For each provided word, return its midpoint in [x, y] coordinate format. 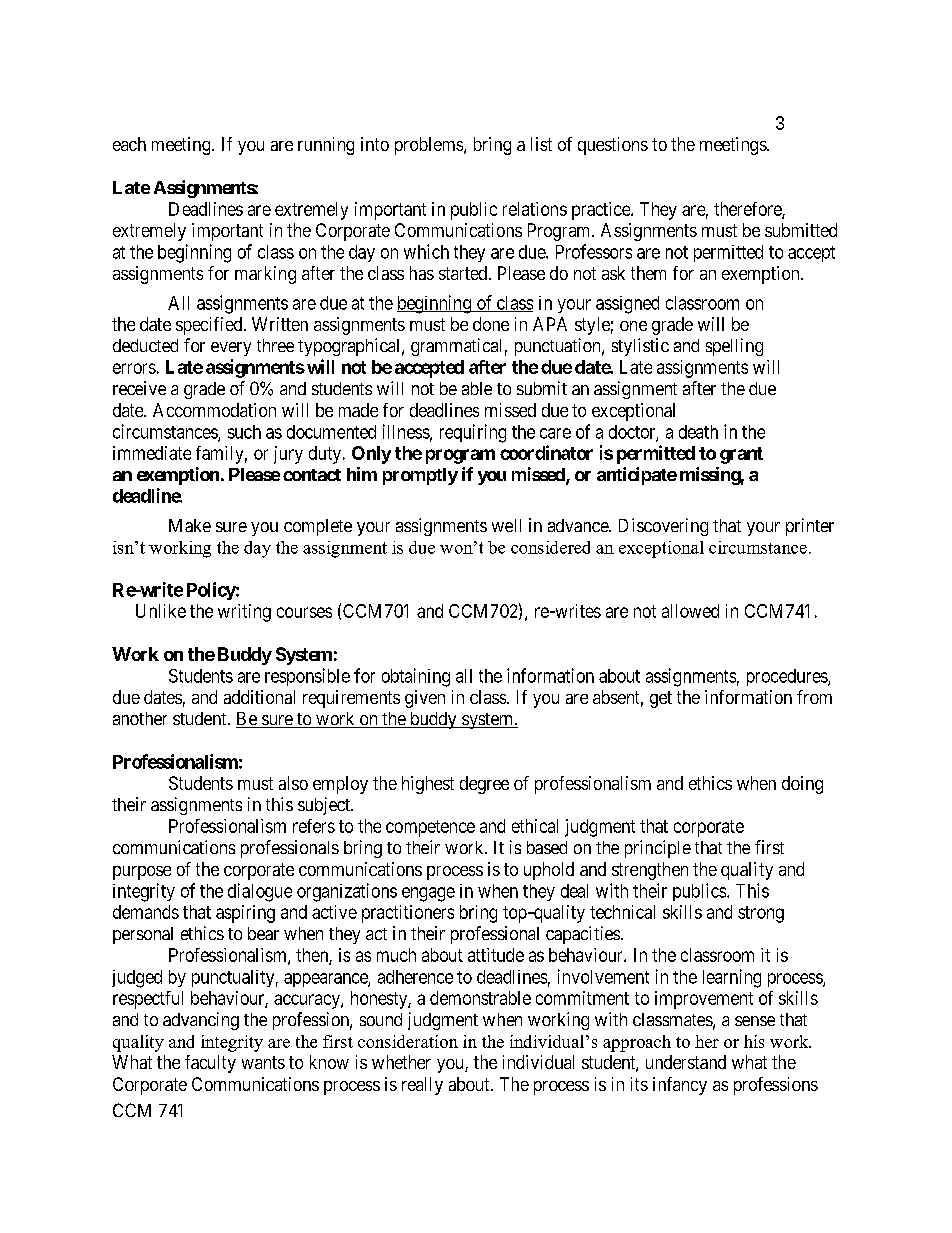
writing [244, 613]
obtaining [416, 677]
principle [658, 849]
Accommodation [214, 410]
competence [430, 828]
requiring [473, 433]
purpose [142, 873]
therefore [748, 210]
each [129, 144]
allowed [690, 611]
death [698, 432]
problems [430, 146]
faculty [210, 1064]
